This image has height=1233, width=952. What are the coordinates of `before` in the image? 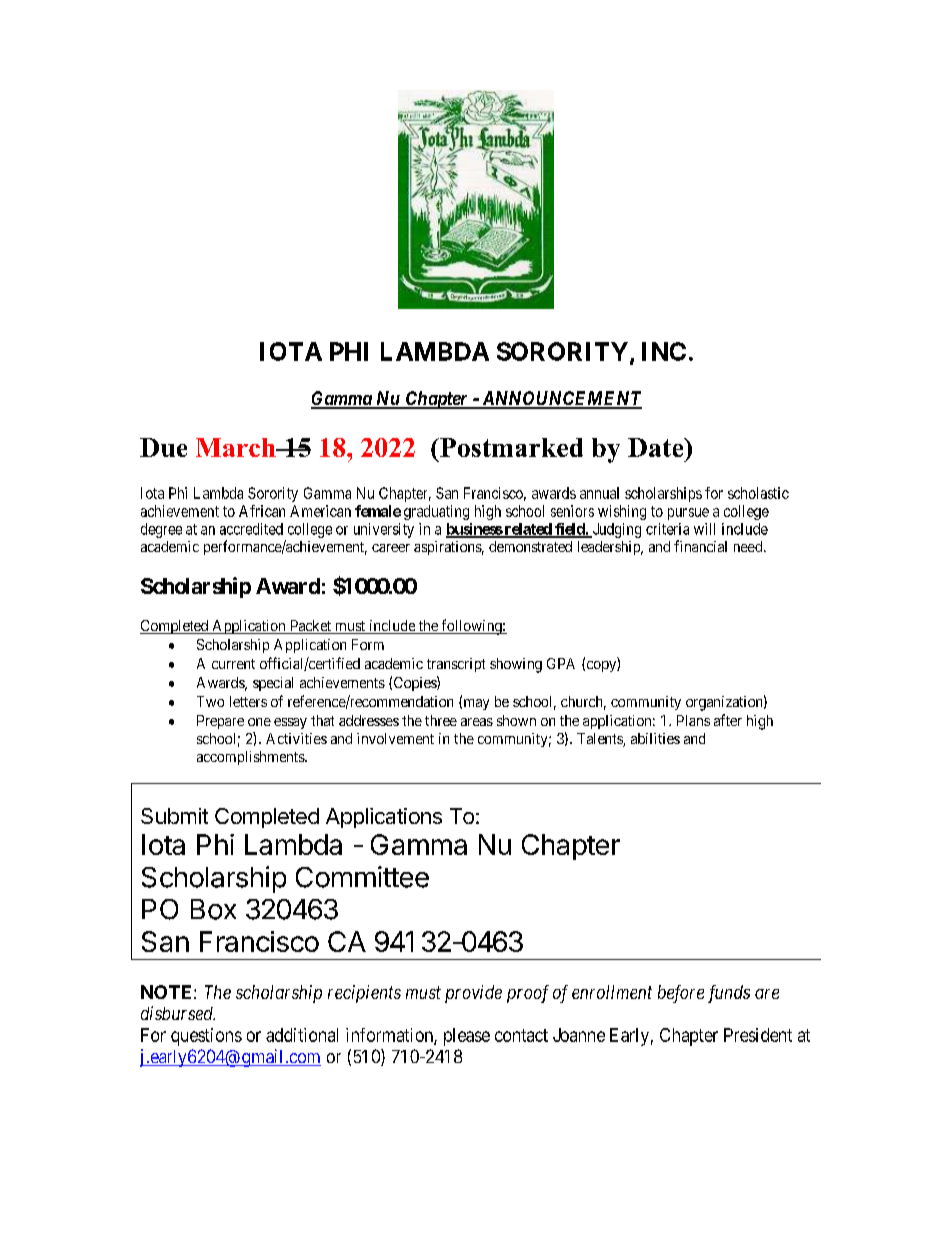 It's located at (681, 994).
